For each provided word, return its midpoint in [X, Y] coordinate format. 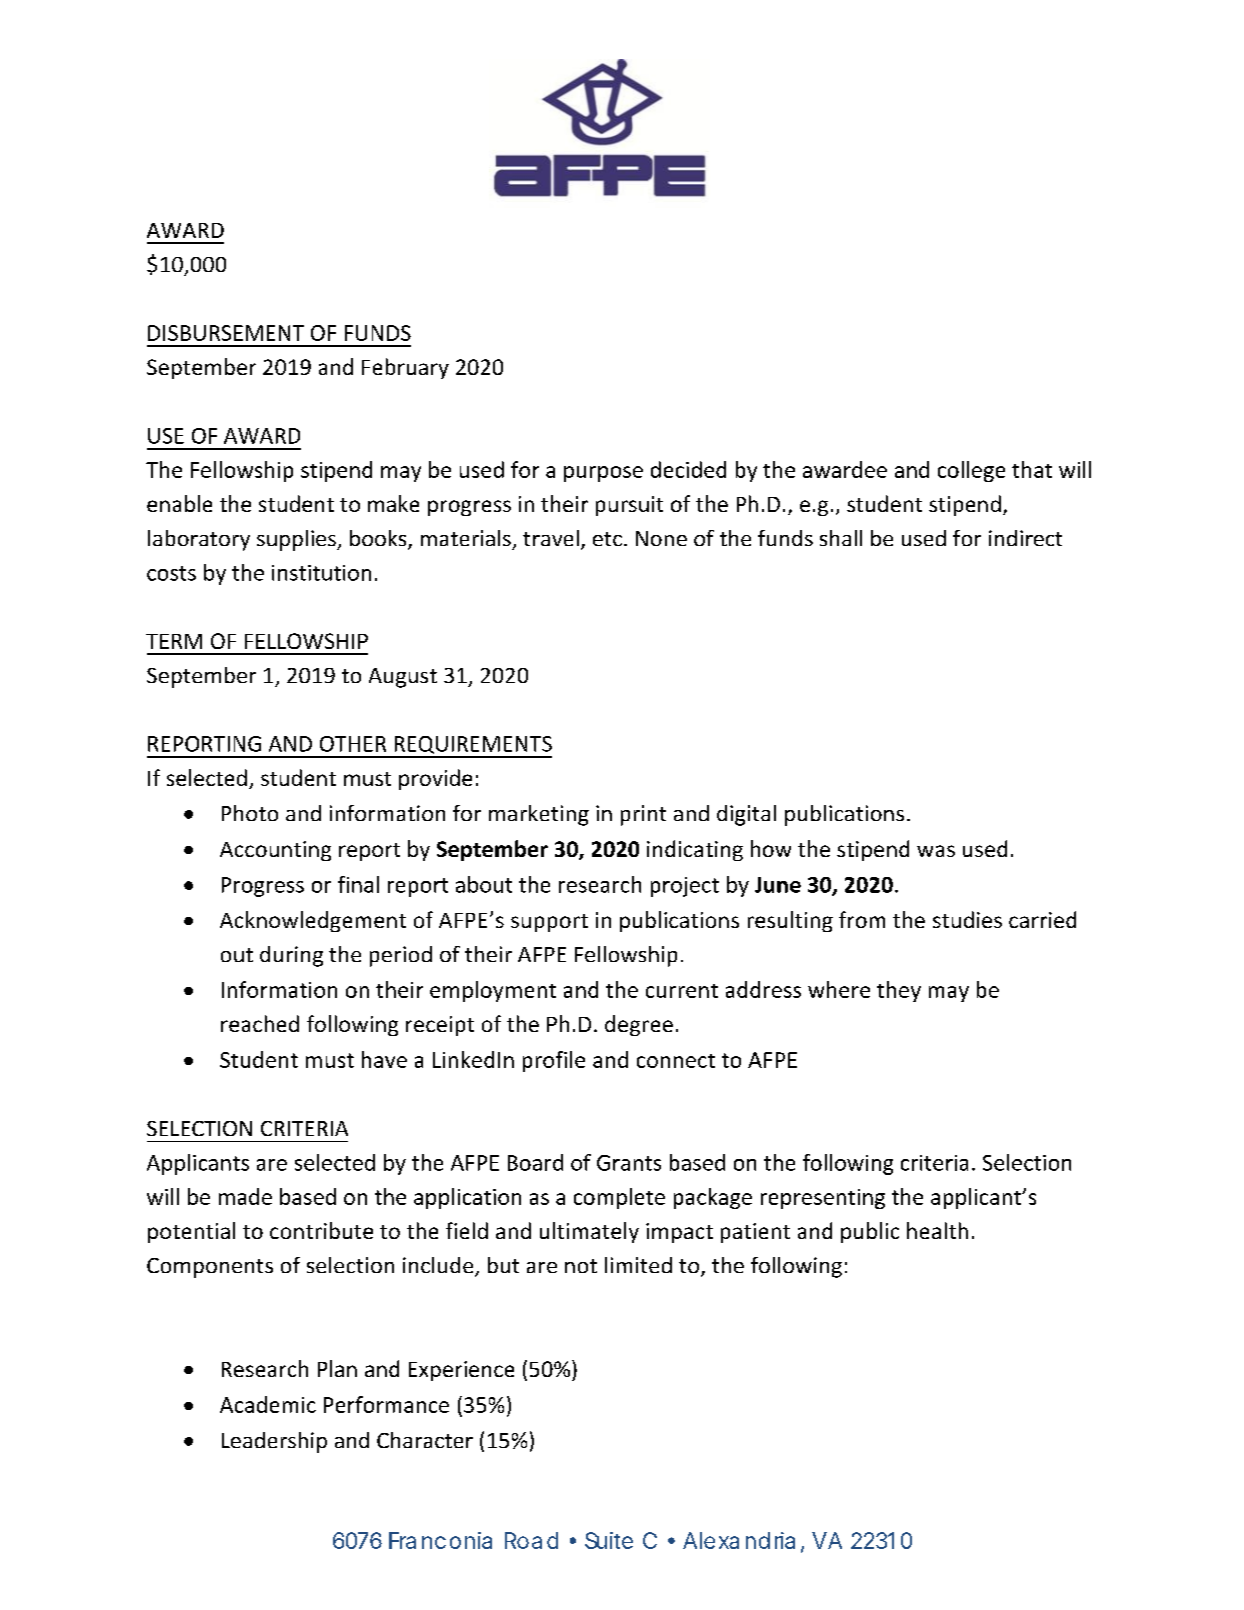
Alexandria [739, 1540]
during [291, 956]
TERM [174, 641]
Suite [609, 1540]
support [549, 923]
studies [967, 919]
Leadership [274, 1442]
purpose [603, 474]
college [971, 471]
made [245, 1196]
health [937, 1230]
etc [607, 539]
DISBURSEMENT [226, 333]
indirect [1025, 538]
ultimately [589, 1232]
